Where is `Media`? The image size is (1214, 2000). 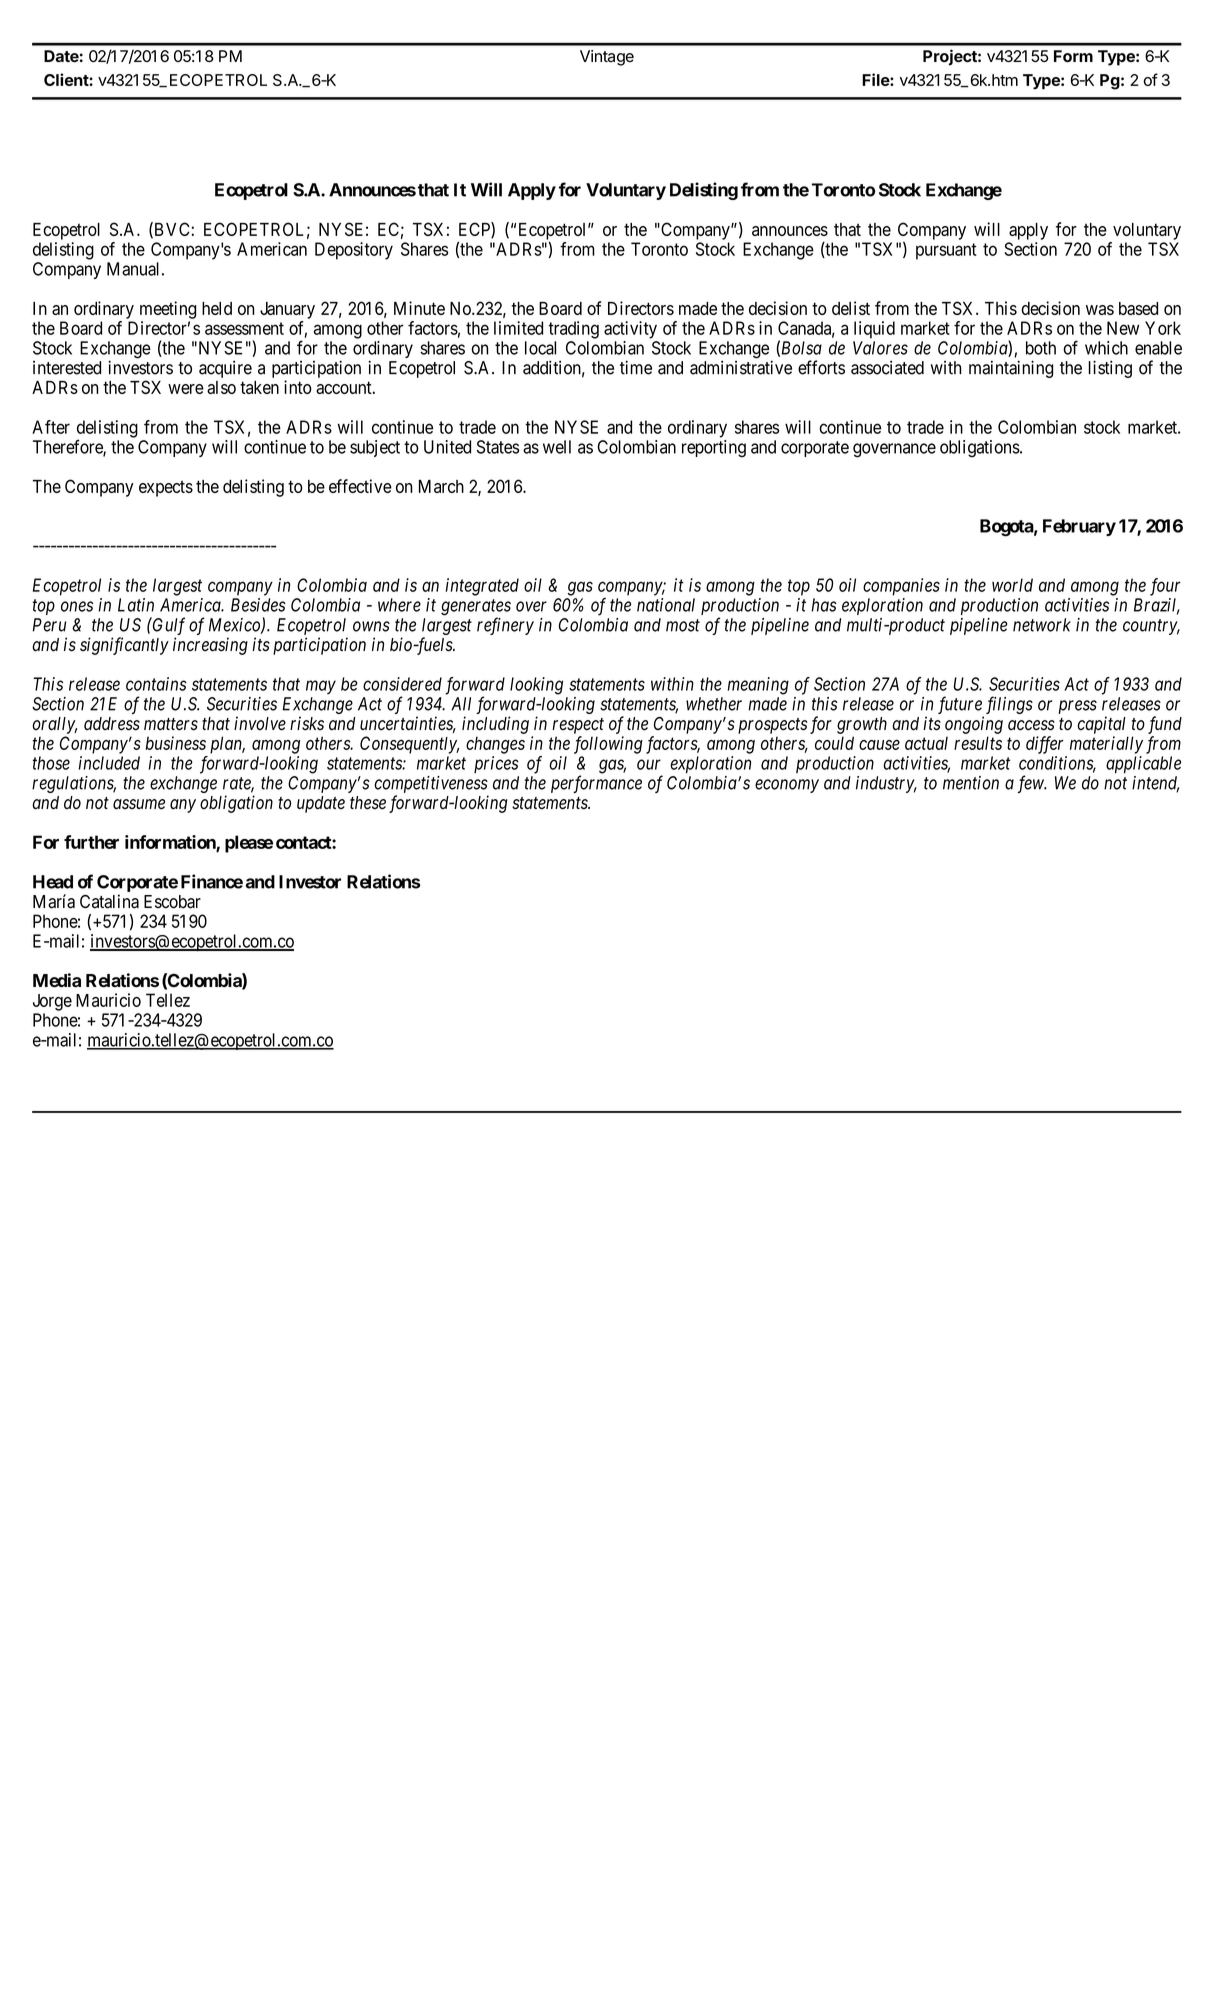 Media is located at coordinates (57, 980).
